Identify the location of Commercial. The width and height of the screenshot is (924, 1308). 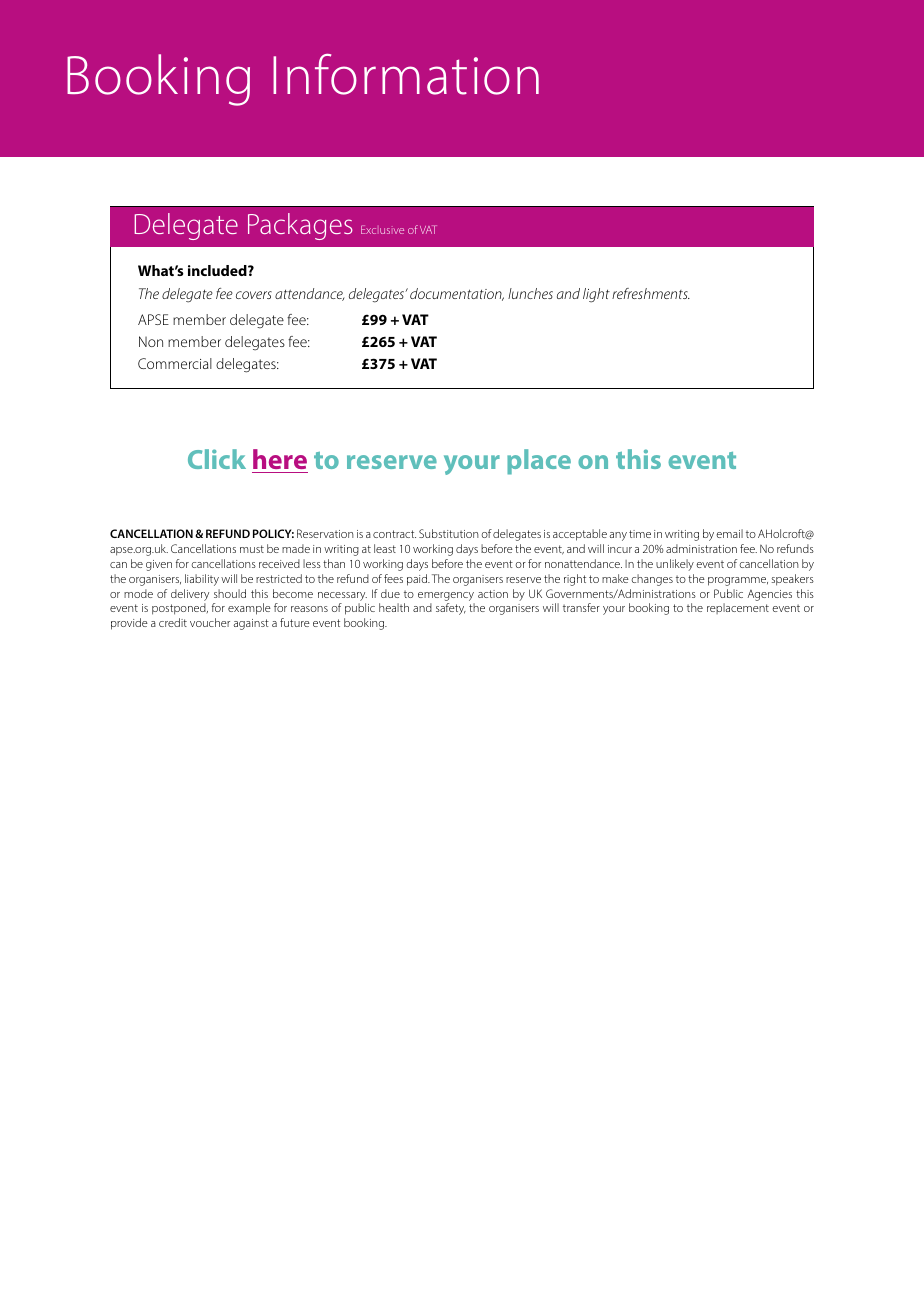
(175, 363).
